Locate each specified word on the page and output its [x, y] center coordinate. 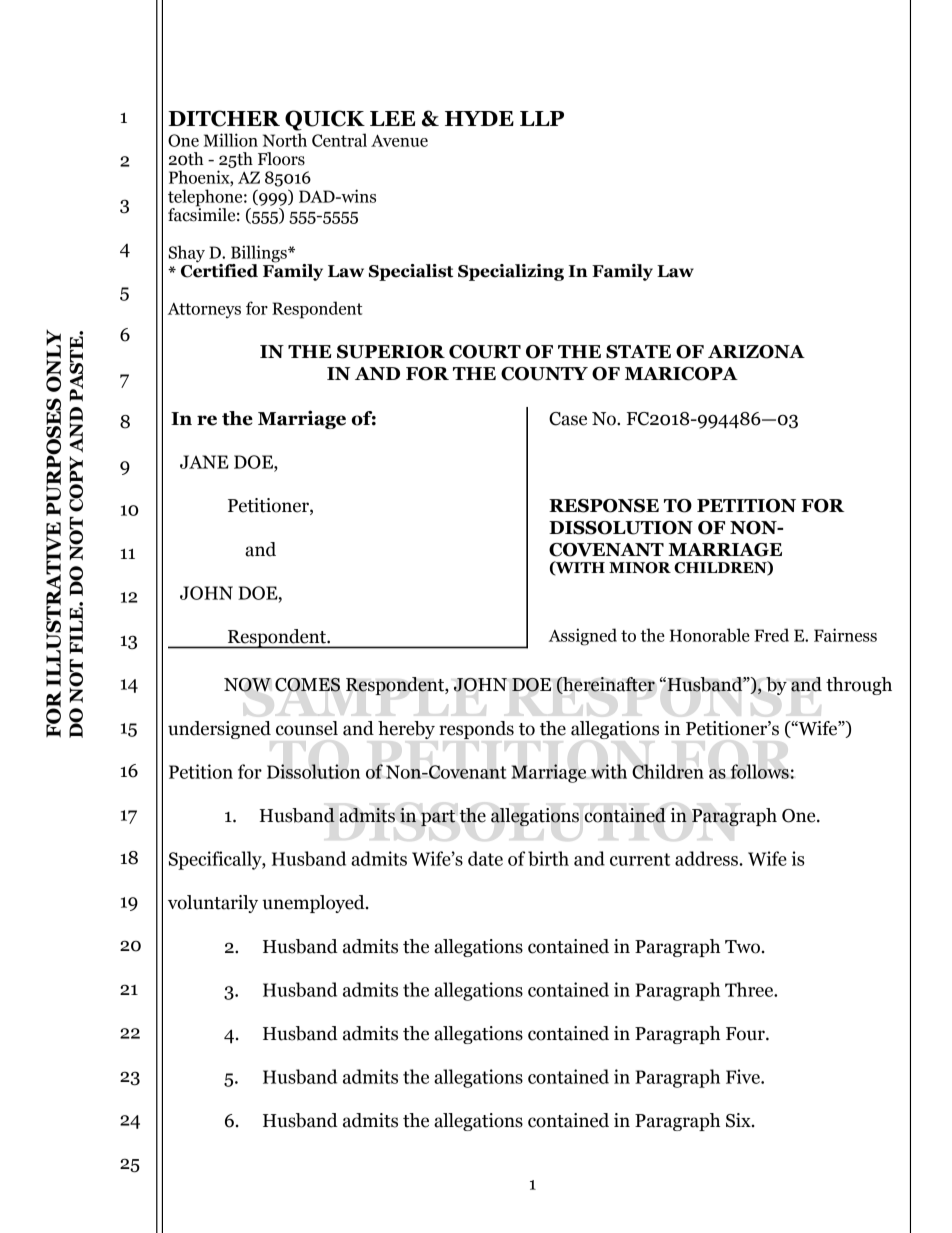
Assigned [583, 637]
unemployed [314, 904]
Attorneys [204, 311]
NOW [247, 685]
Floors [281, 159]
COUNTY [544, 374]
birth [548, 858]
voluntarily [213, 904]
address [707, 858]
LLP [542, 118]
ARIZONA [756, 352]
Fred [771, 635]
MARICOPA [681, 374]
